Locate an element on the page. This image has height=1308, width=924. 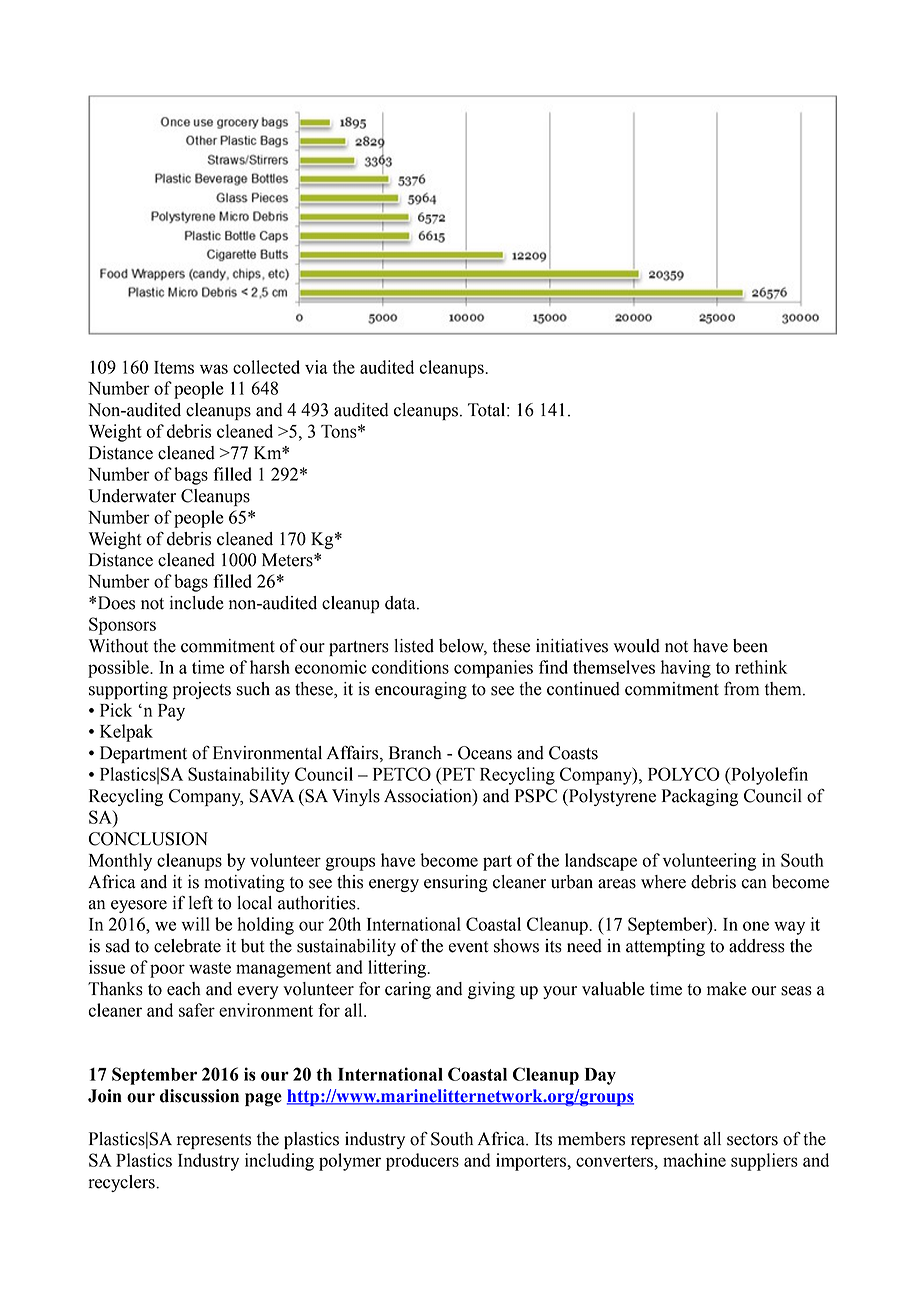
SAVA is located at coordinates (271, 796).
